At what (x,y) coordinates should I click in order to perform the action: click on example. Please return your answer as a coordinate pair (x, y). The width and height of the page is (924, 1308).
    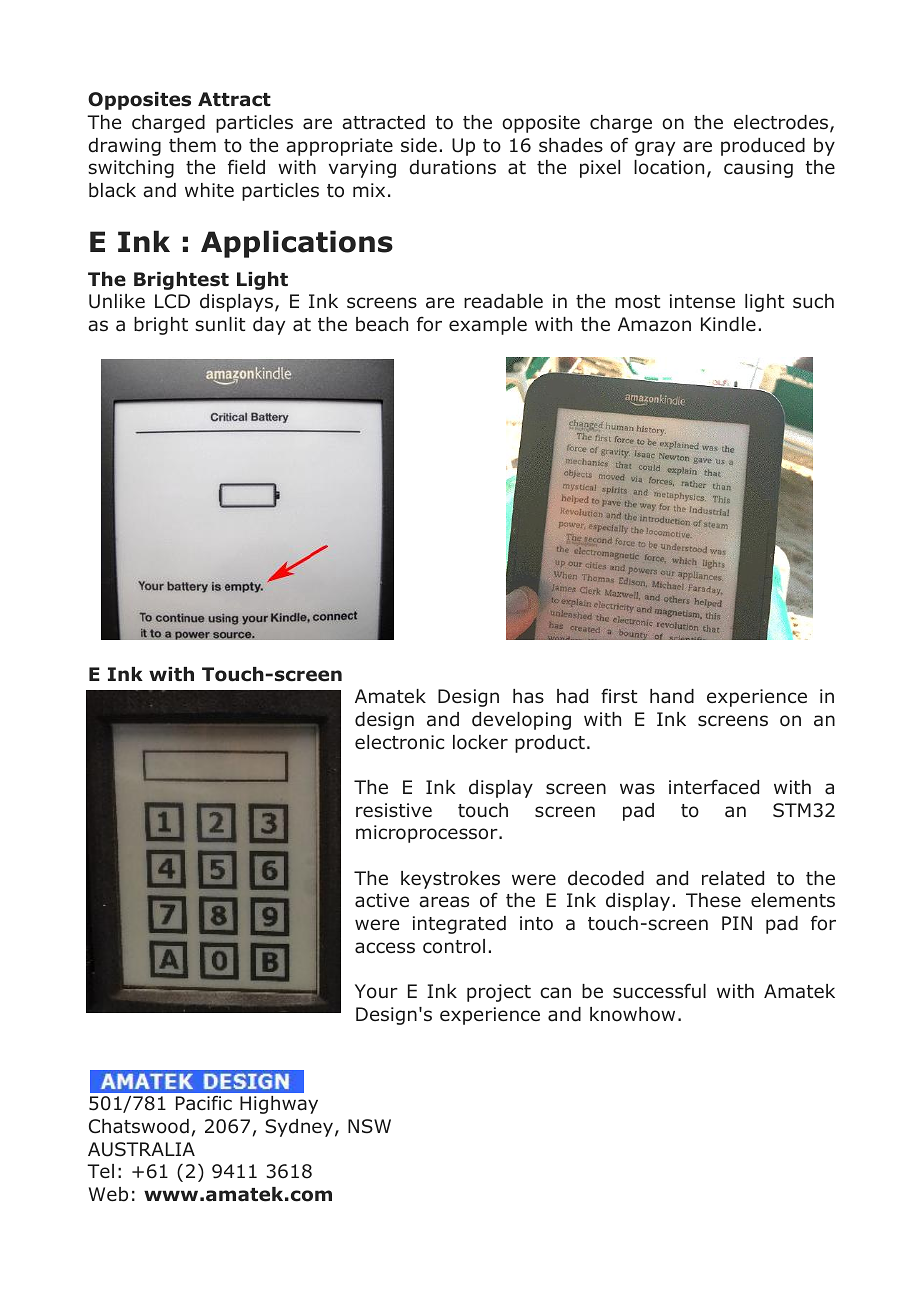
    Looking at the image, I should click on (488, 326).
